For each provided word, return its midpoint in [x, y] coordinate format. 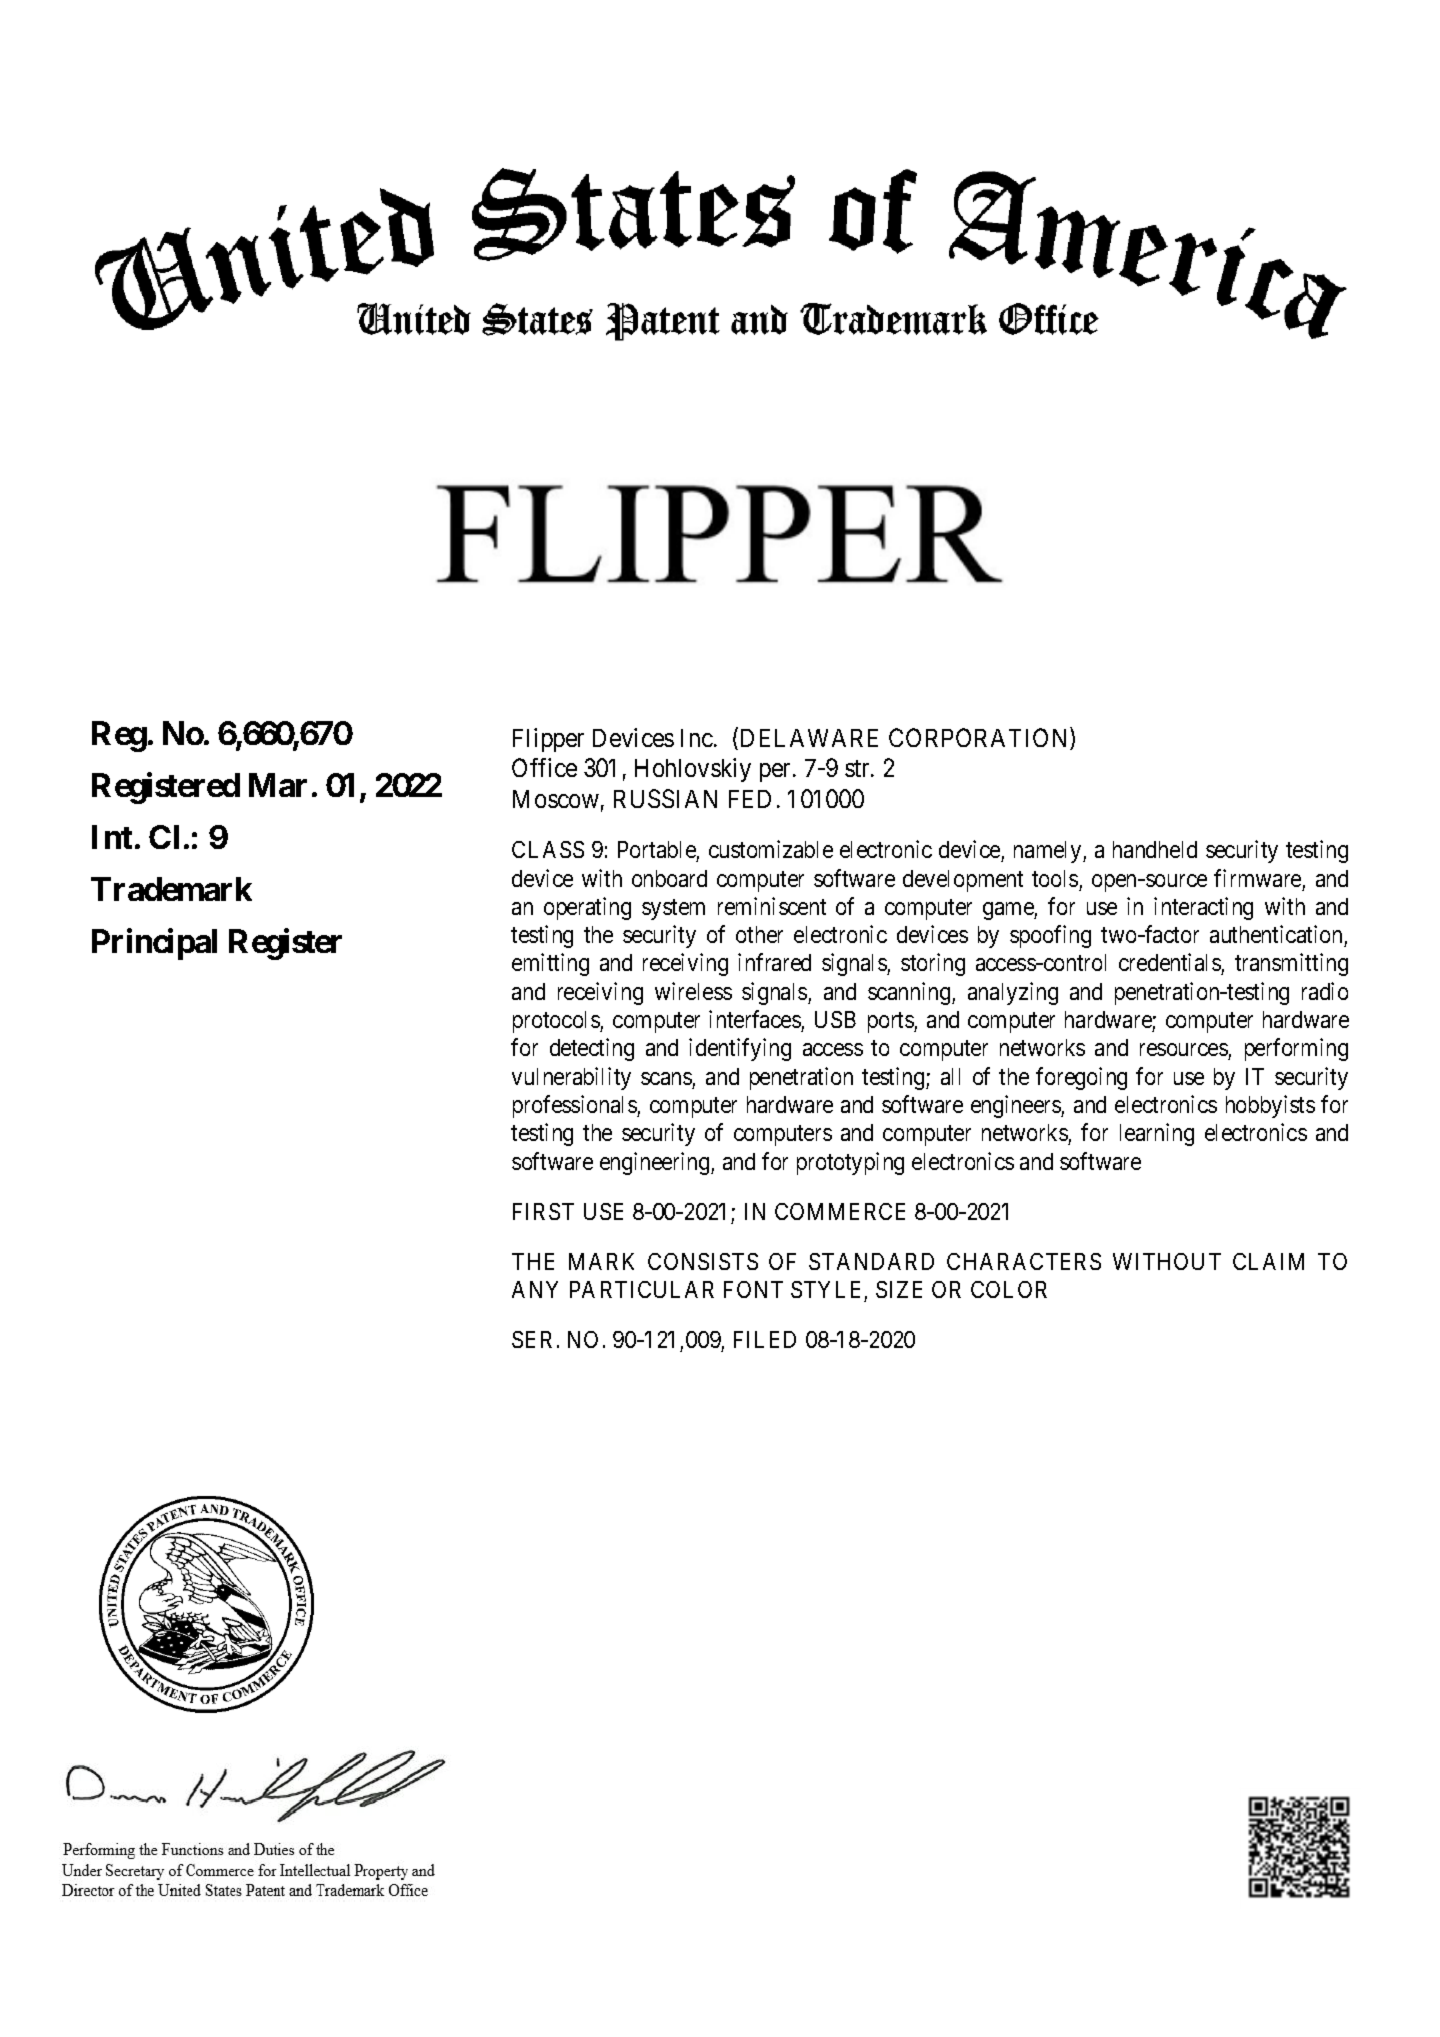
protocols [557, 1022]
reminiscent [772, 906]
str [858, 768]
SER [532, 1339]
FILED [765, 1339]
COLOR [1009, 1289]
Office [544, 767]
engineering [656, 1163]
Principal [154, 944]
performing [1296, 1049]
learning [1157, 1134]
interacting [1203, 908]
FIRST [543, 1211]
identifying [740, 1049]
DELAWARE [809, 738]
